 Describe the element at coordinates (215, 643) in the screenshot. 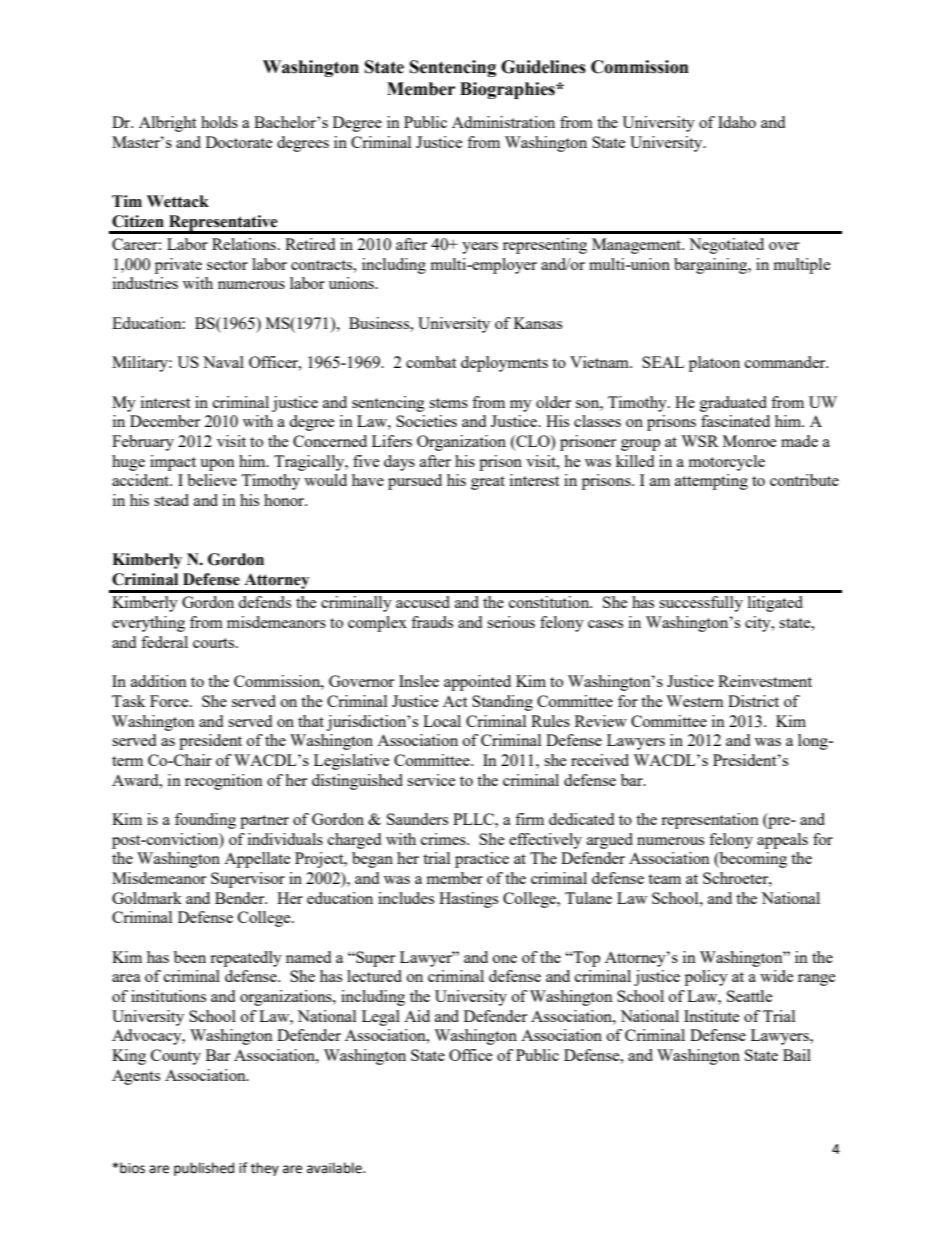

I see `courts` at that location.
